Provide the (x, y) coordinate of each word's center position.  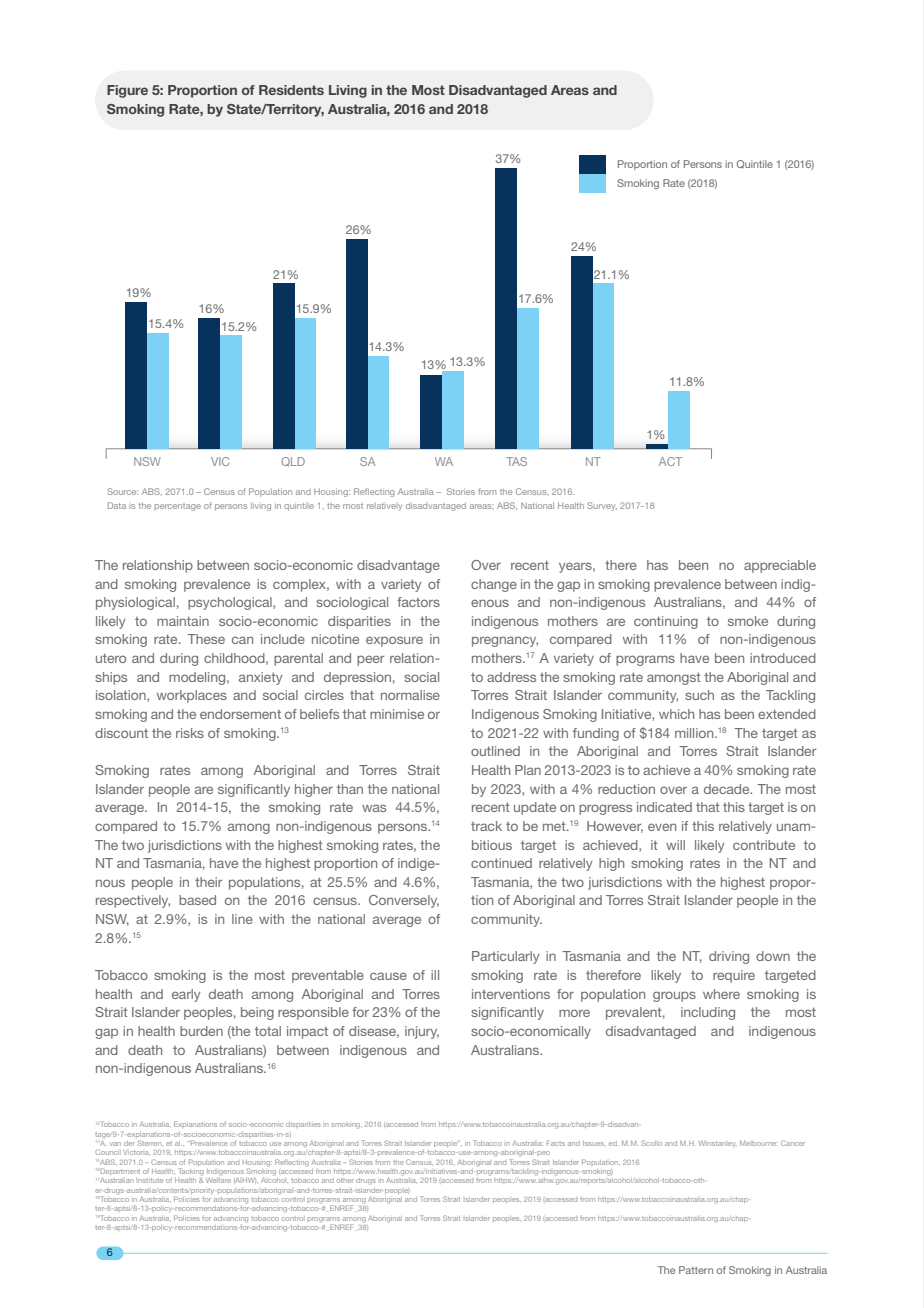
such (699, 695)
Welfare (218, 1179)
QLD (293, 461)
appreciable (780, 566)
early (186, 995)
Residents (291, 90)
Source (122, 491)
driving (729, 957)
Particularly (506, 957)
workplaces (192, 696)
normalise (410, 695)
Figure (127, 91)
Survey (602, 506)
